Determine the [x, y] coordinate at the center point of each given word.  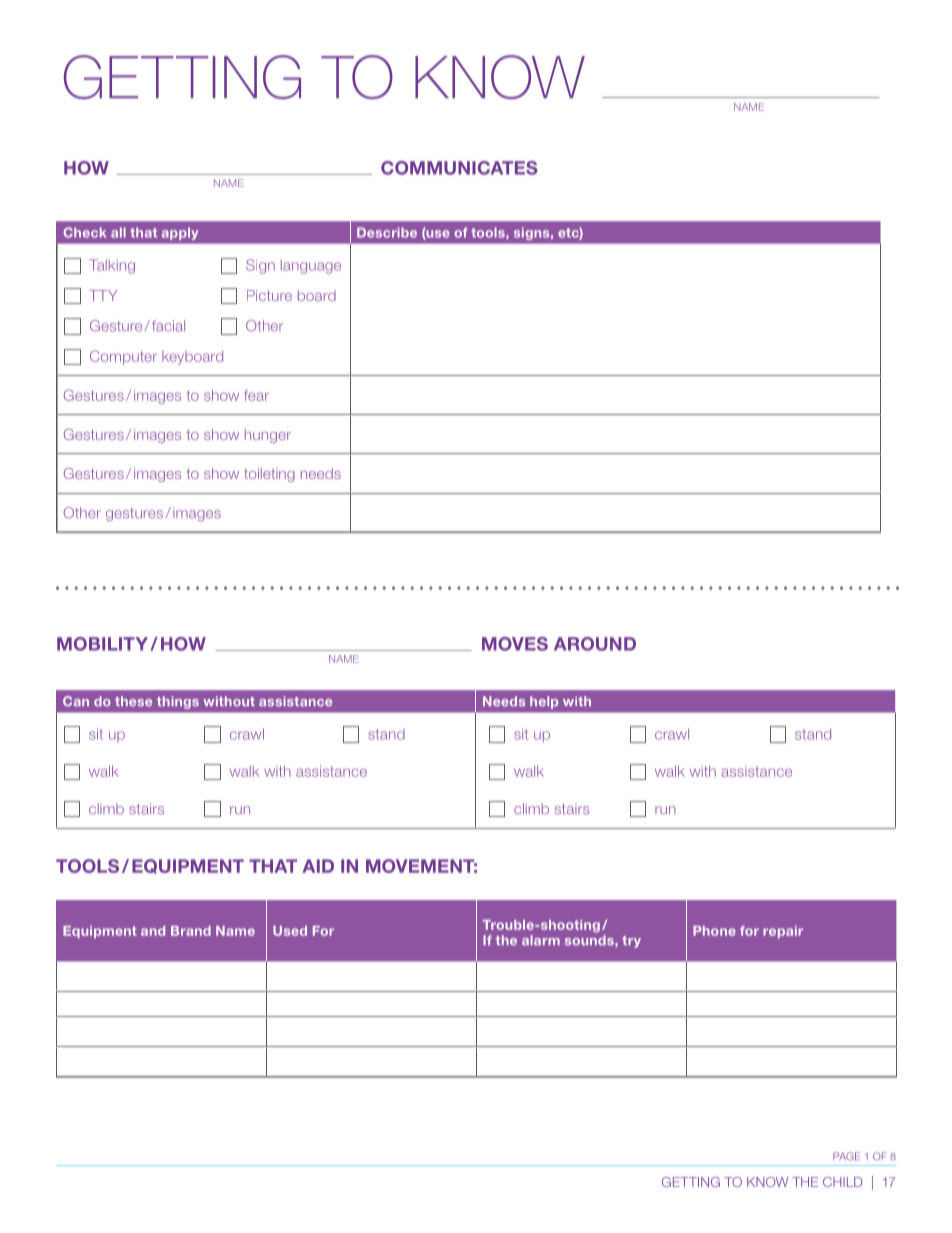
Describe [387, 232]
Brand [191, 931]
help [544, 702]
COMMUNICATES [459, 168]
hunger [268, 436]
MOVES [515, 644]
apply [180, 233]
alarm [541, 940]
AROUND [595, 644]
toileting [269, 475]
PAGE [846, 1156]
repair [783, 932]
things [178, 702]
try [631, 942]
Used [290, 931]
